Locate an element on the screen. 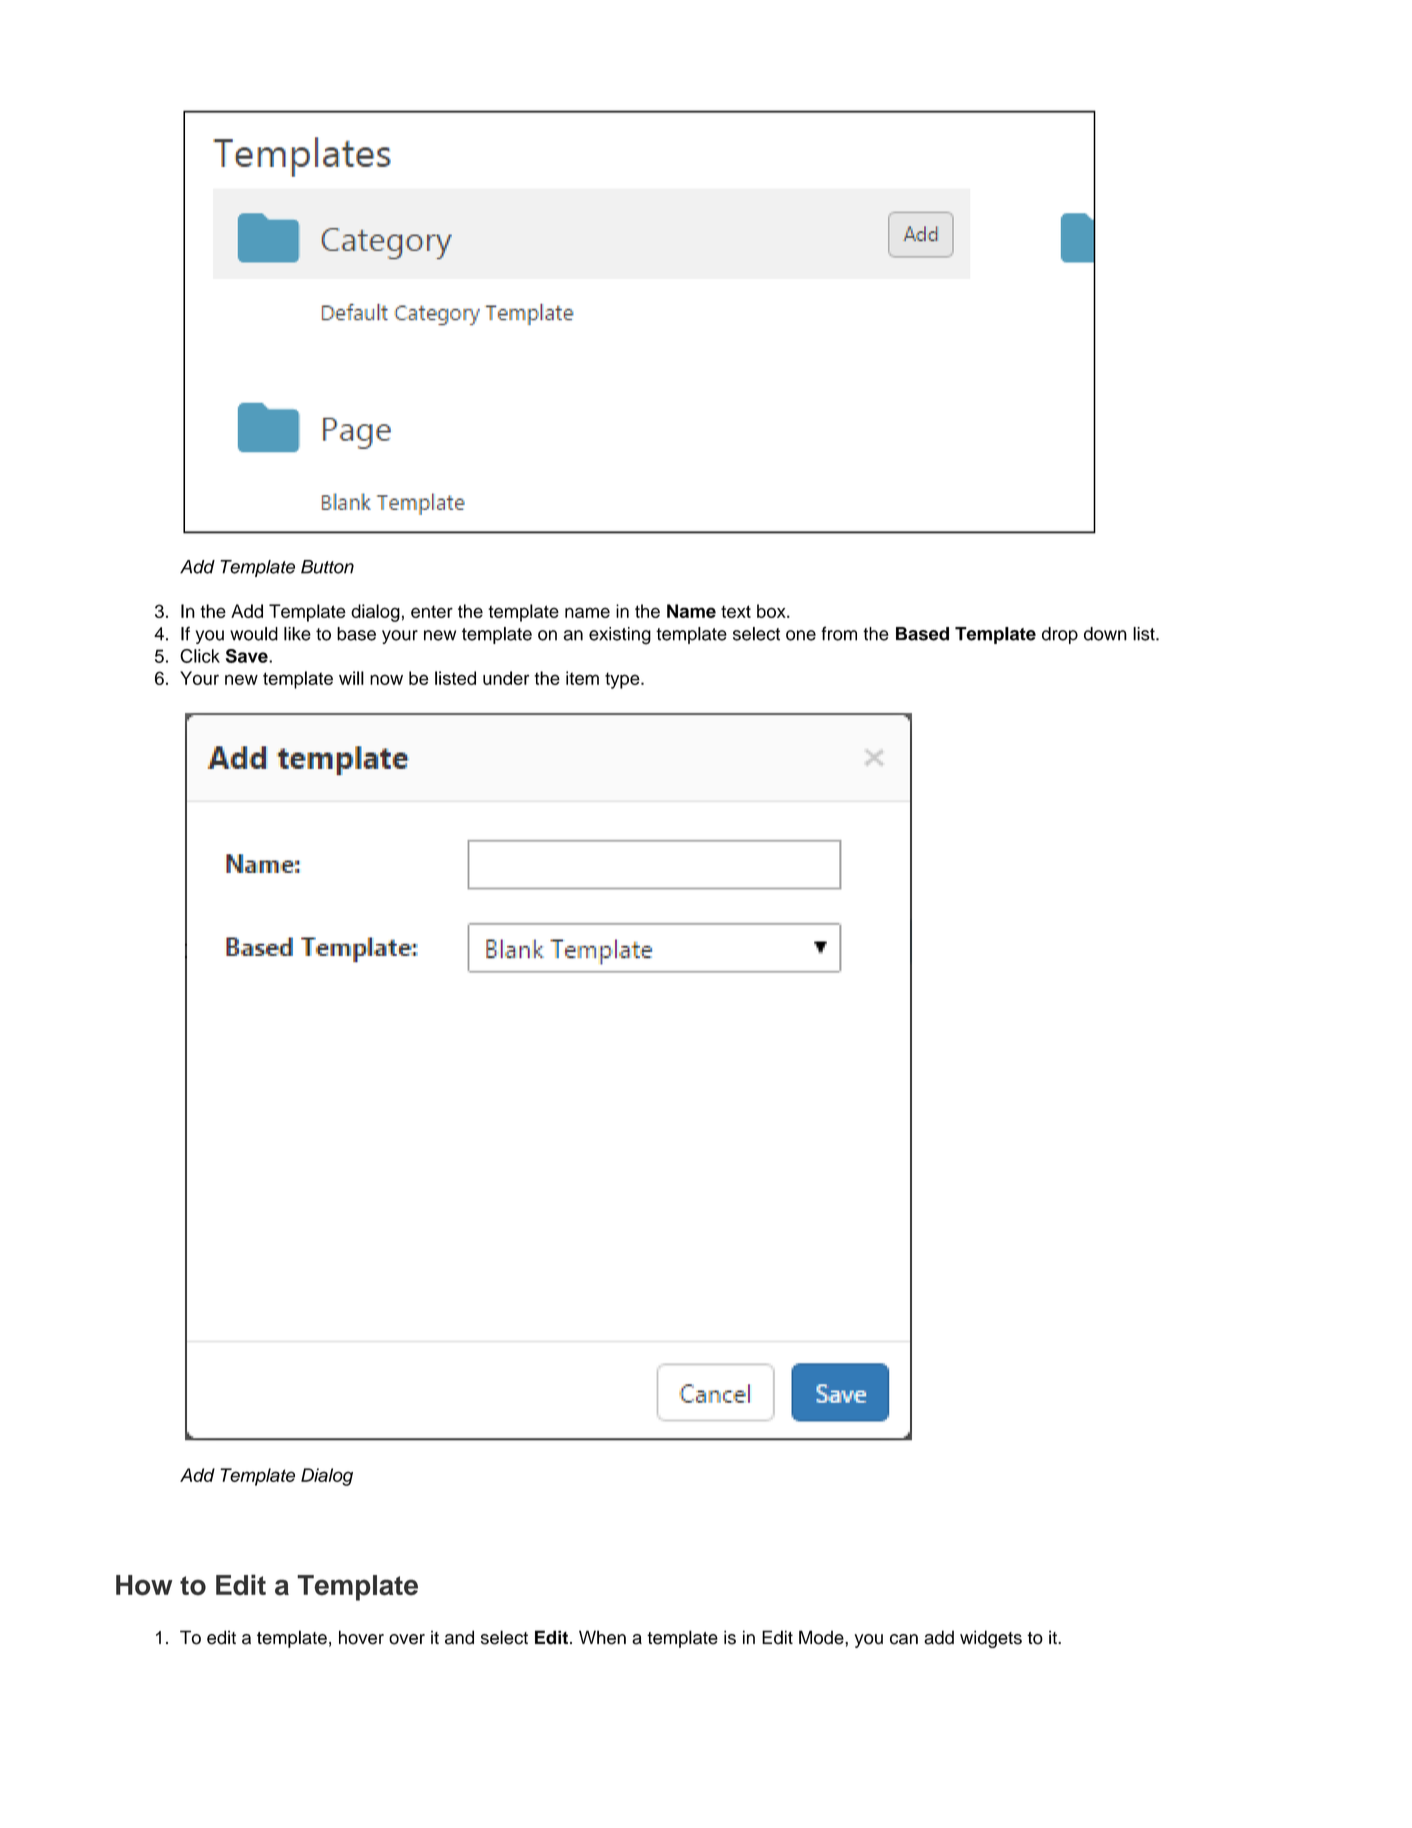 This screenshot has width=1412, height=1828. will is located at coordinates (351, 678).
